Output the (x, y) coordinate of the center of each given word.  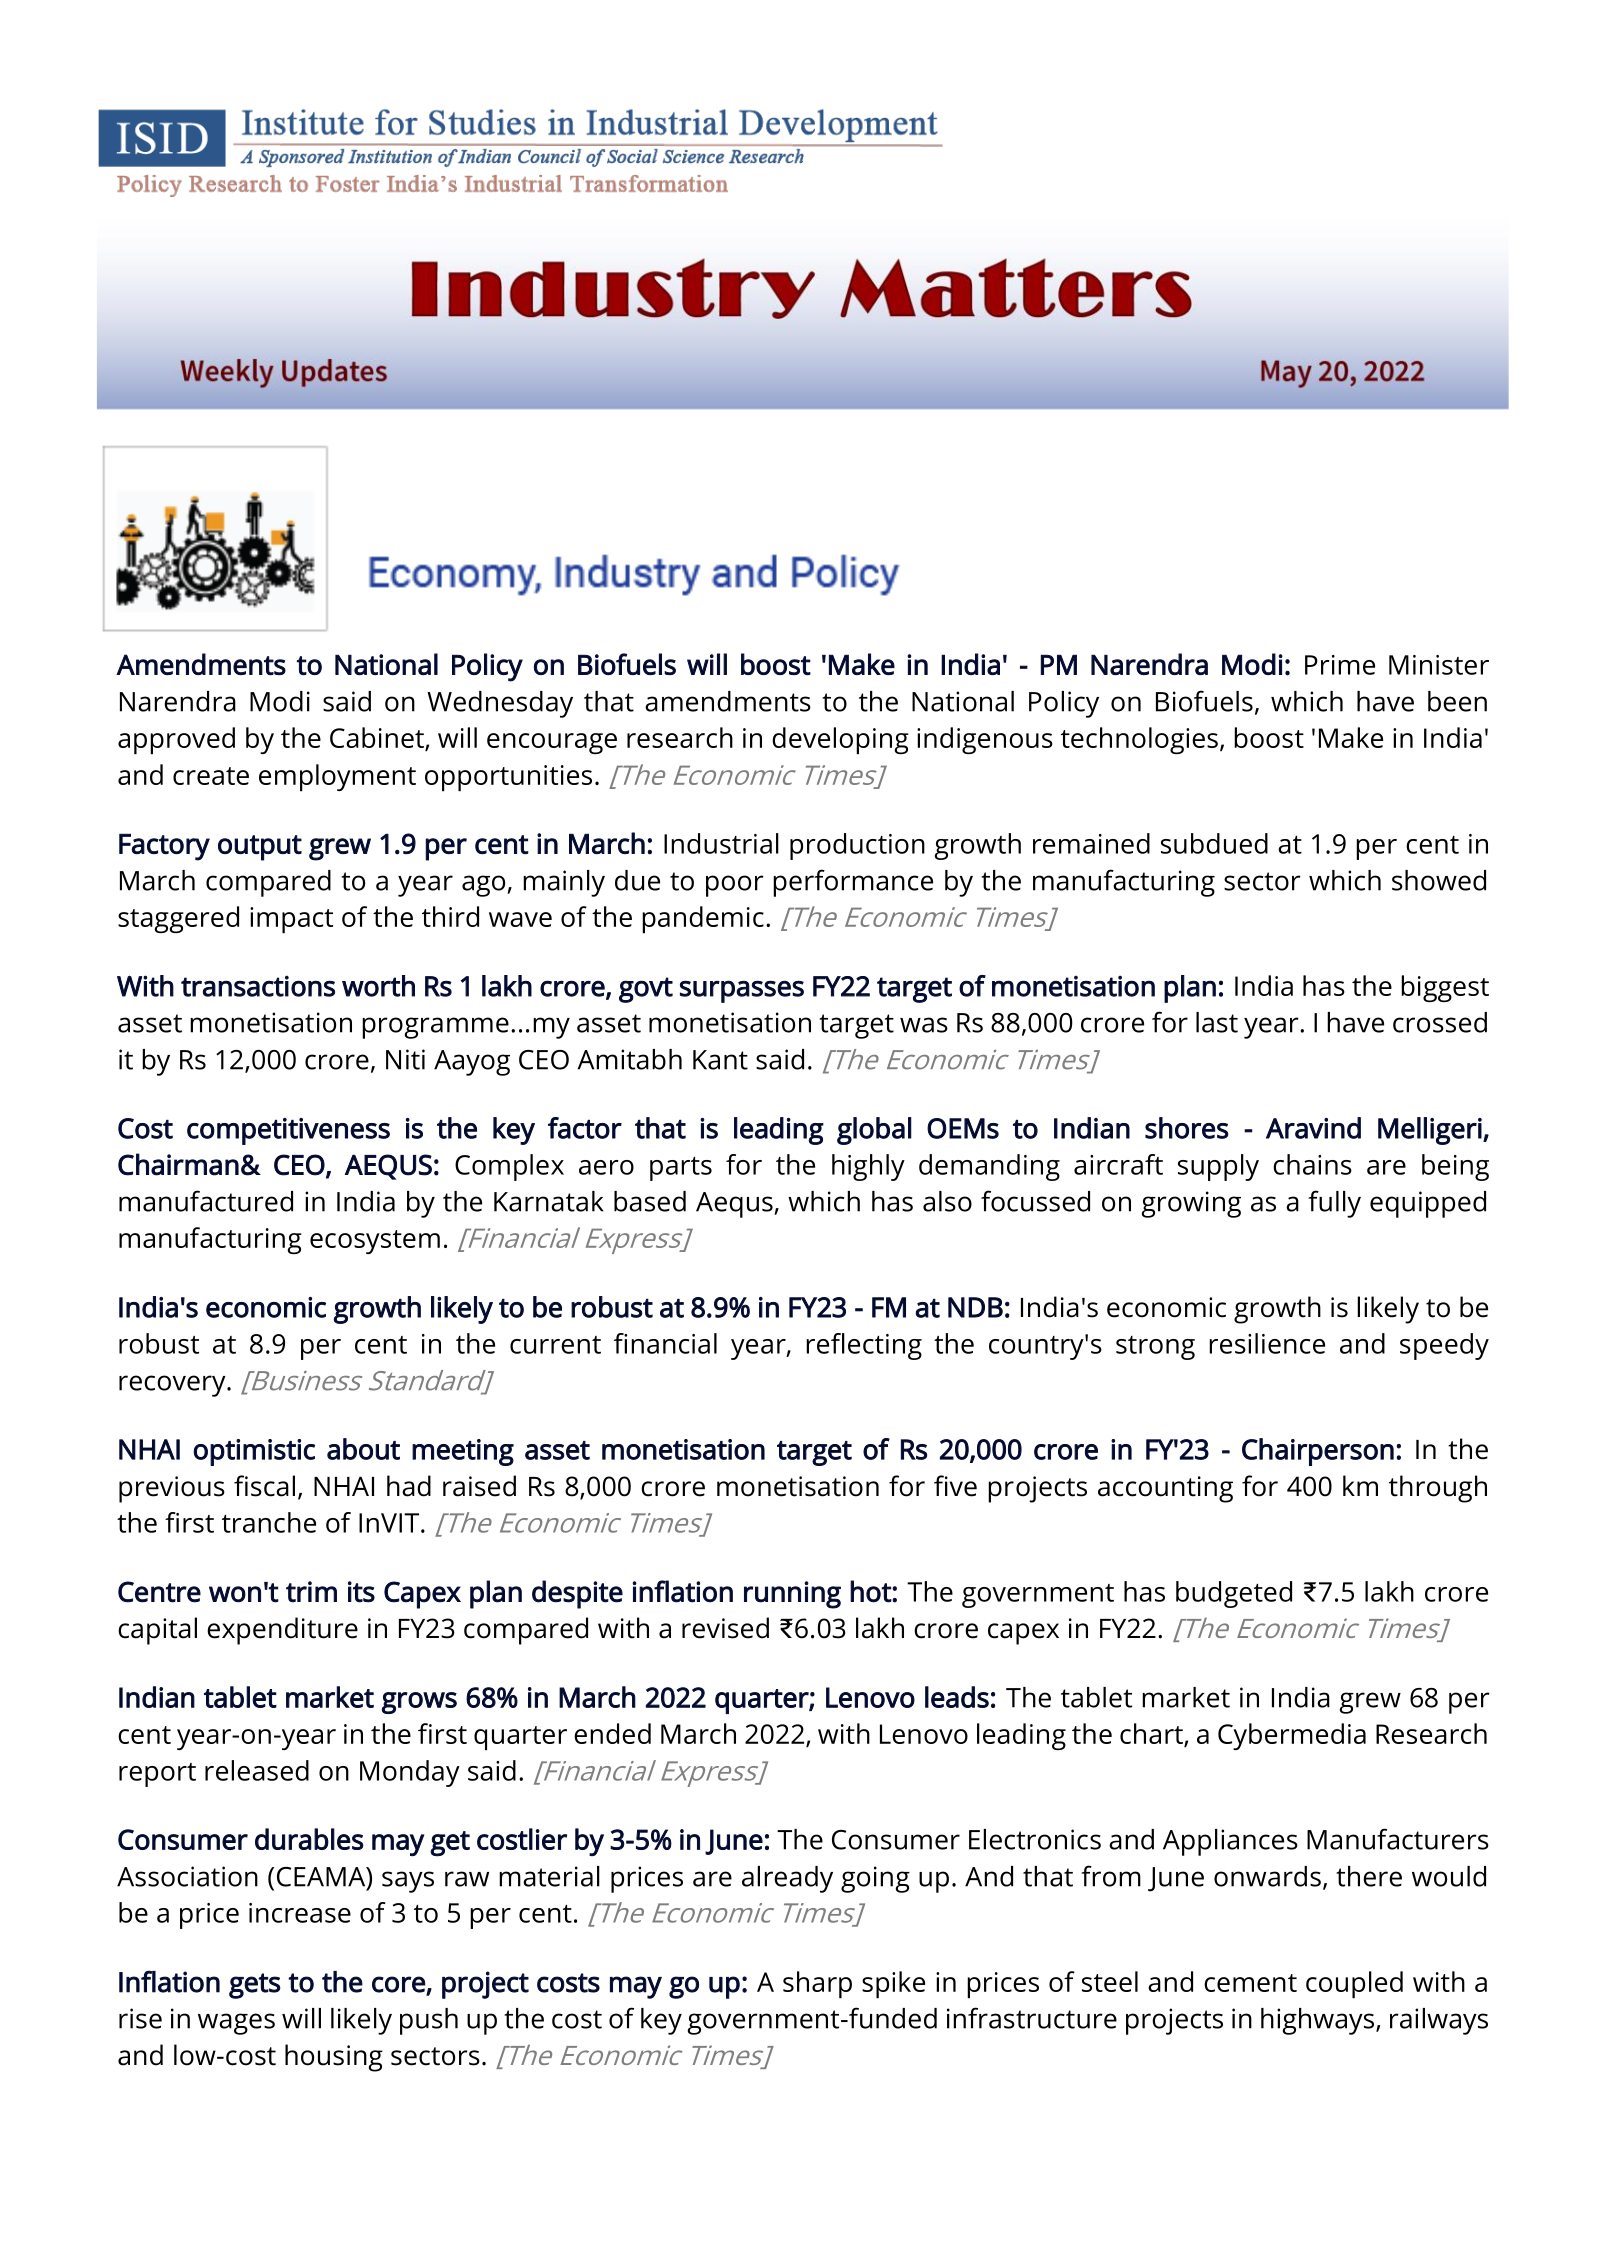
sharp (817, 1984)
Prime (1340, 665)
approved (176, 740)
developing (840, 740)
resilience (1267, 1343)
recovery (173, 1386)
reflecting (864, 1346)
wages (236, 2024)
